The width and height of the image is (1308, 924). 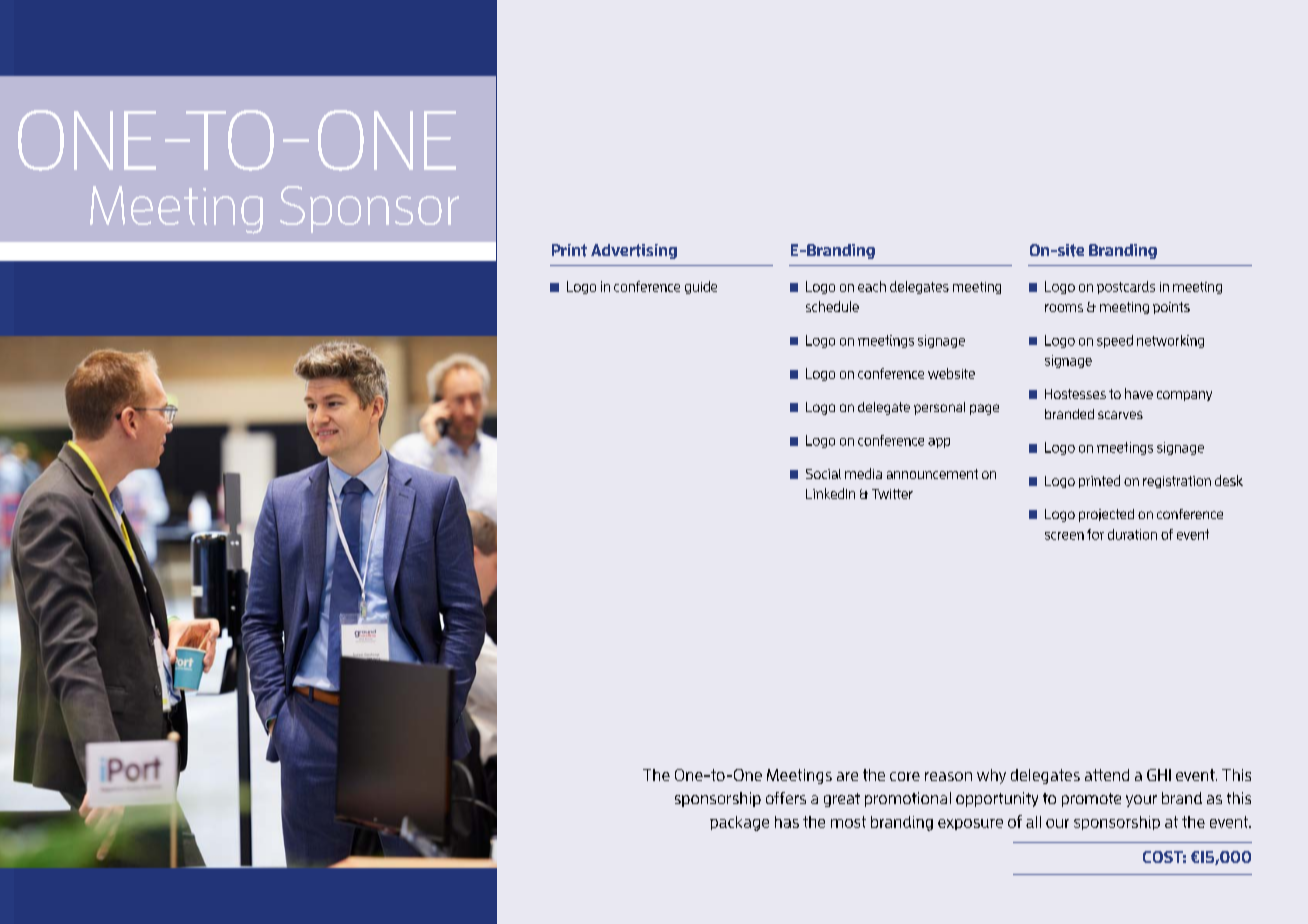 I want to click on guide, so click(x=701, y=287).
